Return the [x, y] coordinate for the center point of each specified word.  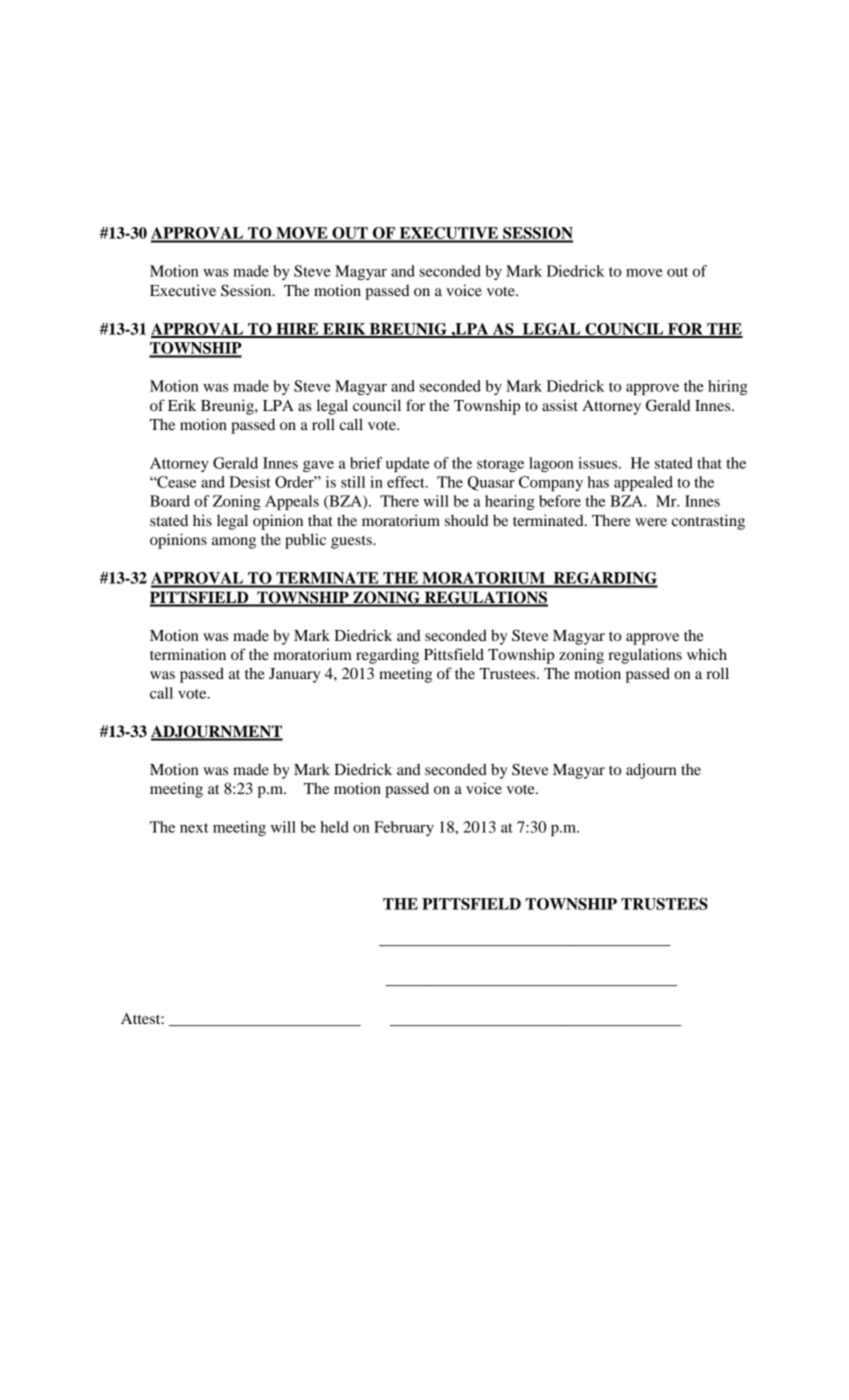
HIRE [297, 330]
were [651, 522]
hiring [728, 387]
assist [560, 405]
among [234, 543]
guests [352, 542]
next [194, 828]
